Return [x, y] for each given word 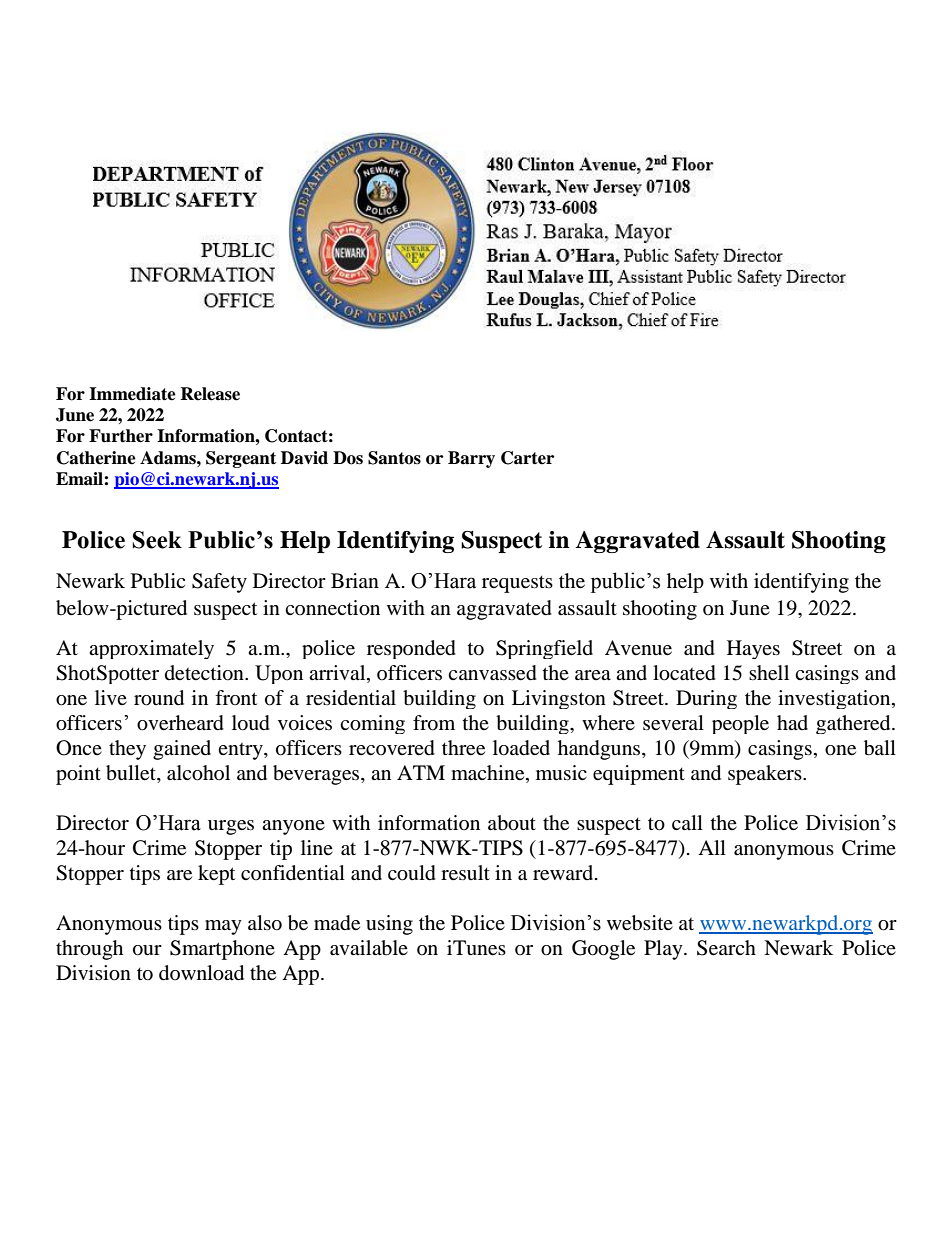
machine [489, 774]
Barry [471, 459]
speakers [766, 775]
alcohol [198, 773]
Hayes [753, 649]
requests [517, 584]
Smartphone [222, 950]
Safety [219, 583]
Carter [527, 458]
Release [210, 394]
